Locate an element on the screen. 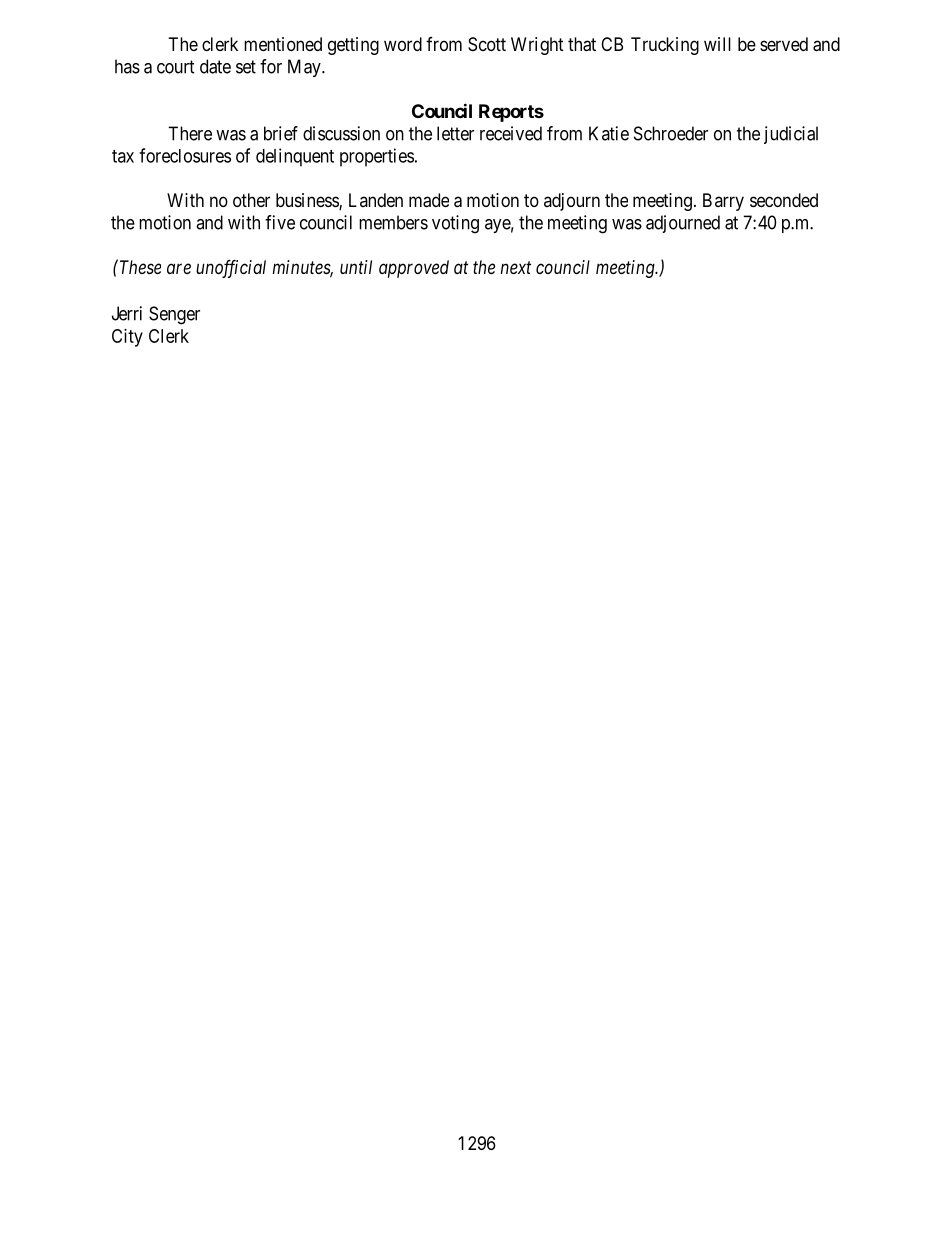  City is located at coordinates (127, 338).
